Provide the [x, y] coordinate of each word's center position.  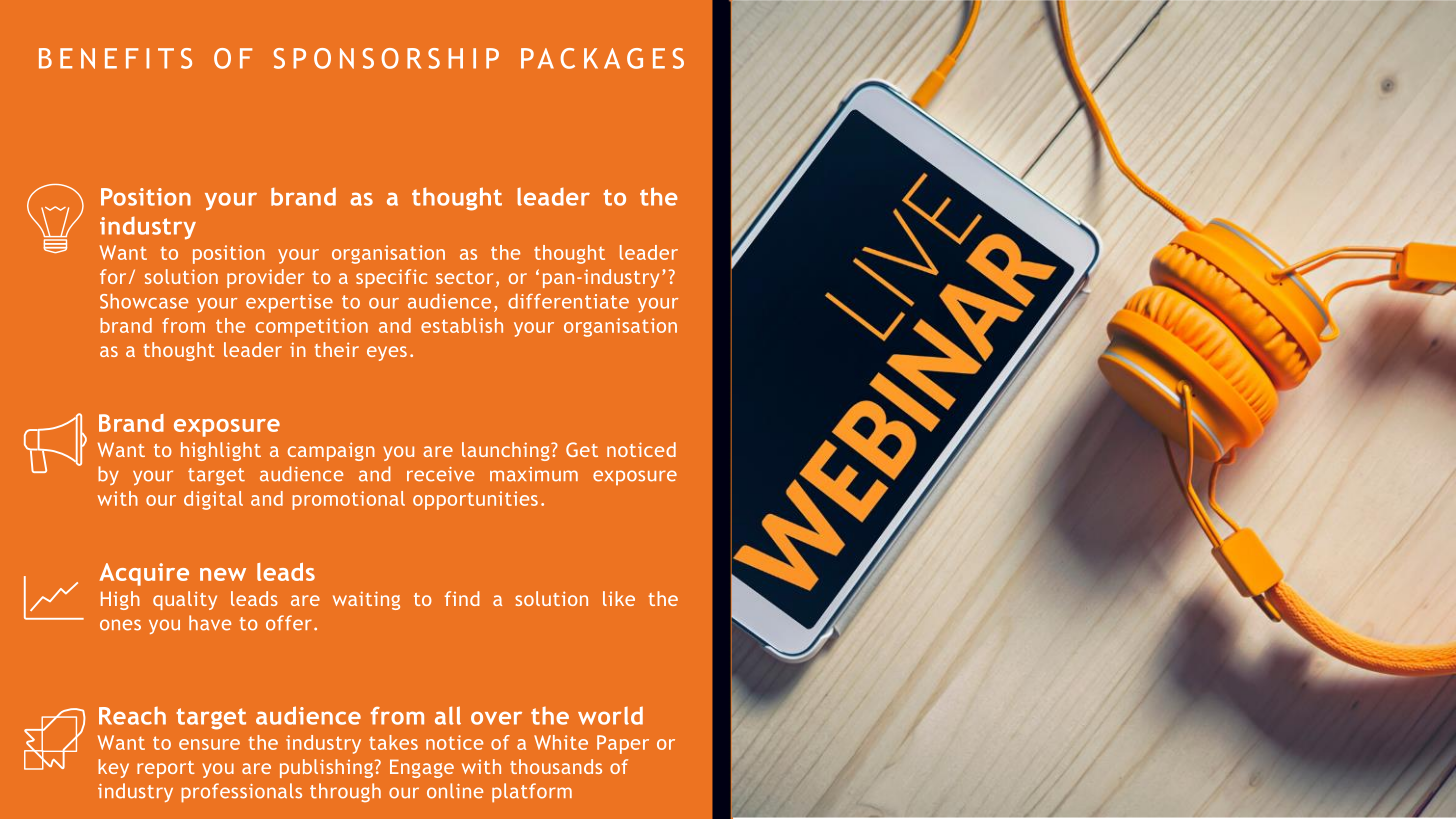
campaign [331, 451]
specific [391, 278]
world [610, 715]
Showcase [144, 301]
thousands [556, 766]
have [210, 623]
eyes [387, 353]
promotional [348, 500]
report [166, 769]
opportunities [475, 500]
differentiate [568, 301]
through [345, 792]
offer [289, 623]
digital [213, 500]
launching [507, 451]
